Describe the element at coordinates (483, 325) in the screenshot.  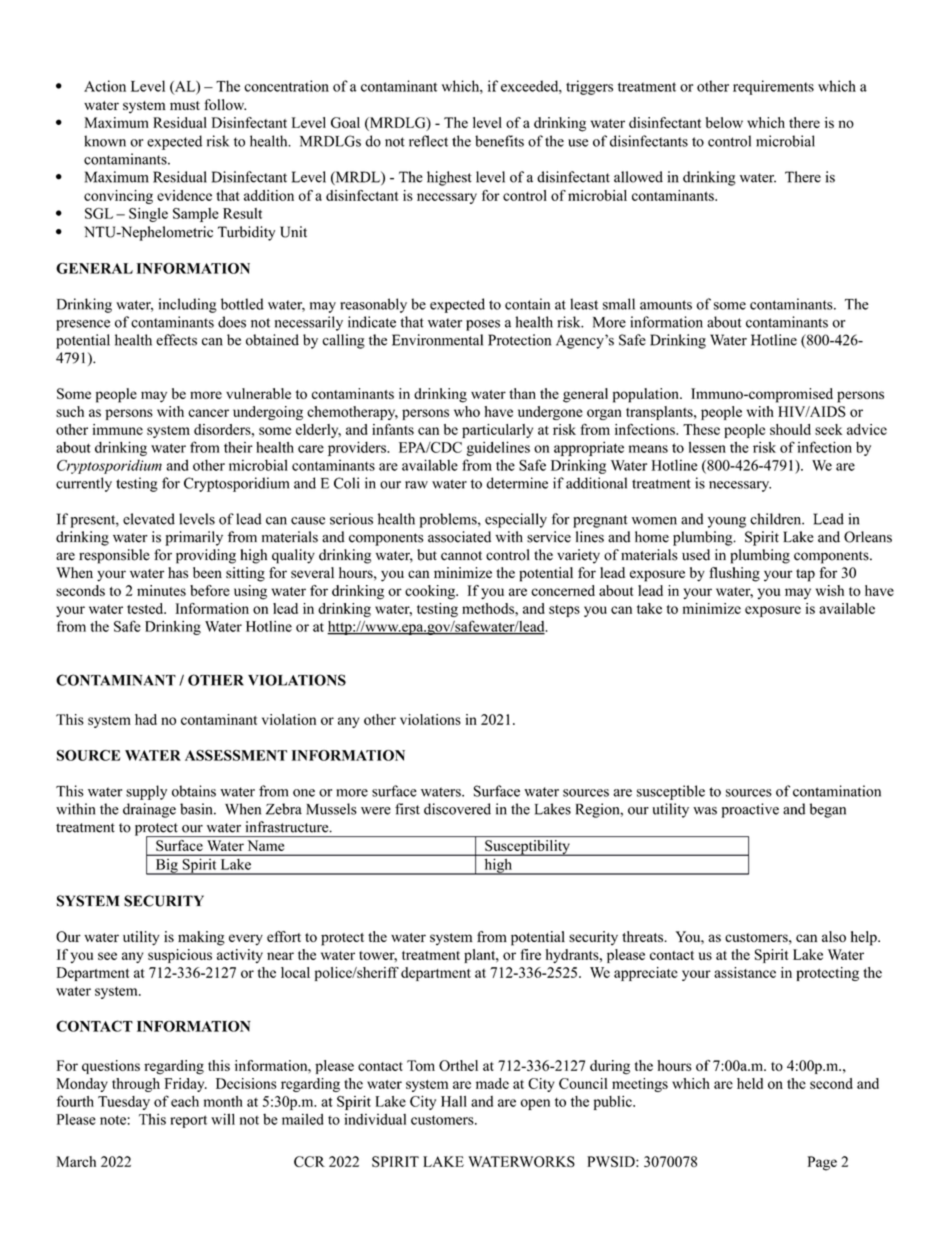
I see `poses` at that location.
